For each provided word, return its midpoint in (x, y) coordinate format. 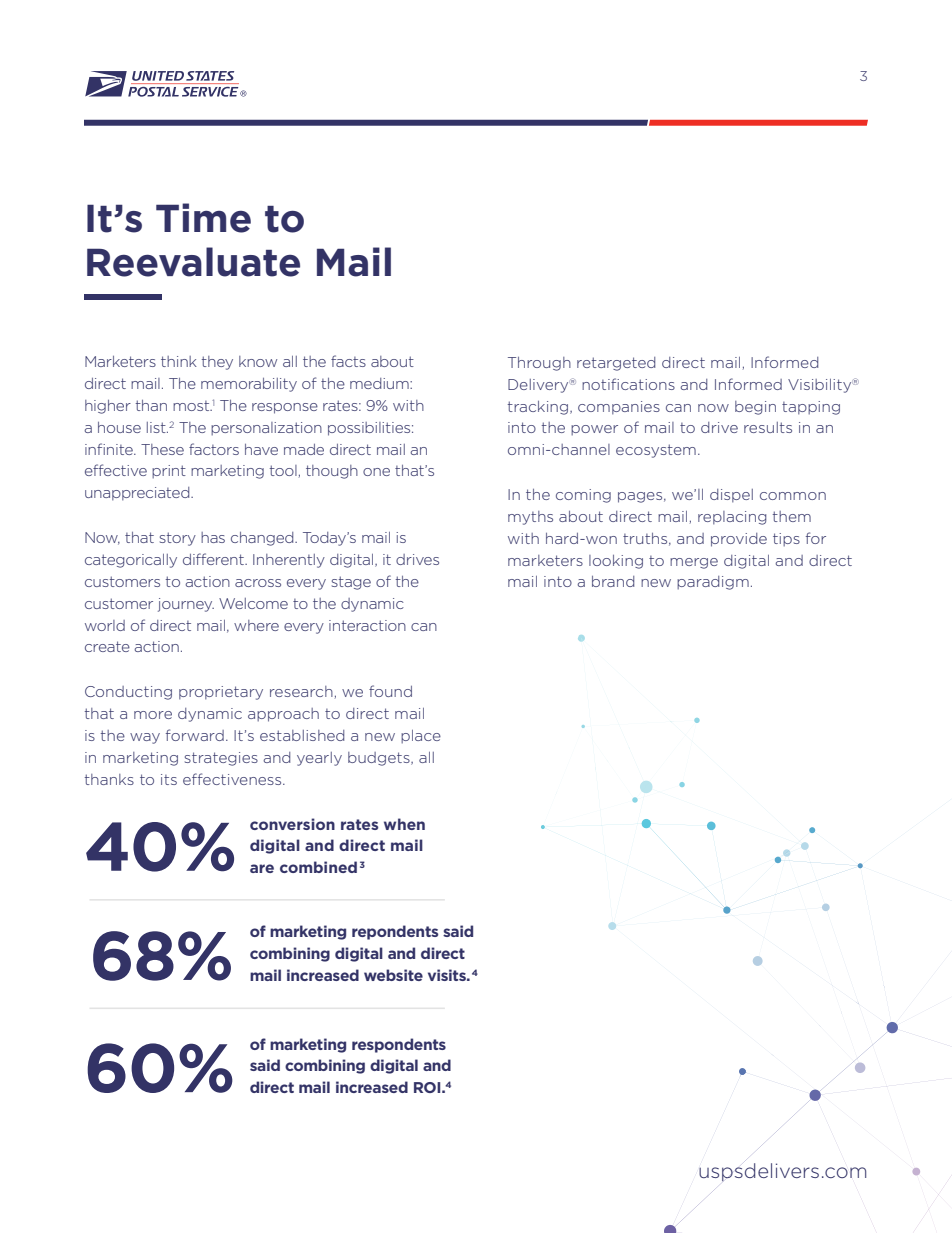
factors (214, 449)
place (421, 737)
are (262, 868)
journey (186, 605)
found (390, 691)
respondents (399, 1045)
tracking (538, 408)
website (393, 975)
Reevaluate (193, 262)
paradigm (713, 583)
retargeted (616, 364)
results (768, 427)
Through (539, 364)
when (404, 824)
